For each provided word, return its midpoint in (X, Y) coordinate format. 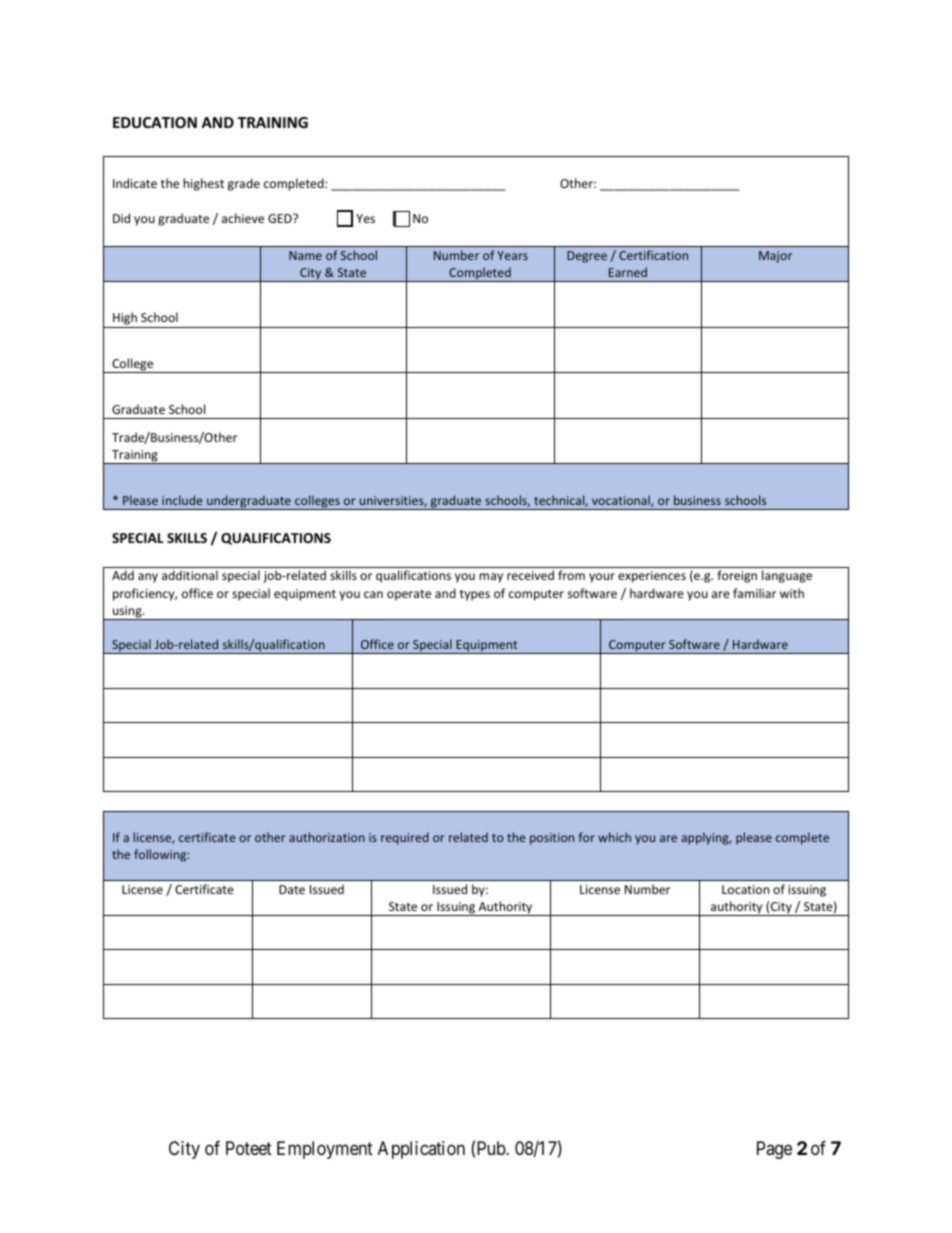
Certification (653, 255)
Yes (365, 218)
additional (190, 575)
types (475, 595)
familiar (754, 593)
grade (244, 184)
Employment (325, 1150)
